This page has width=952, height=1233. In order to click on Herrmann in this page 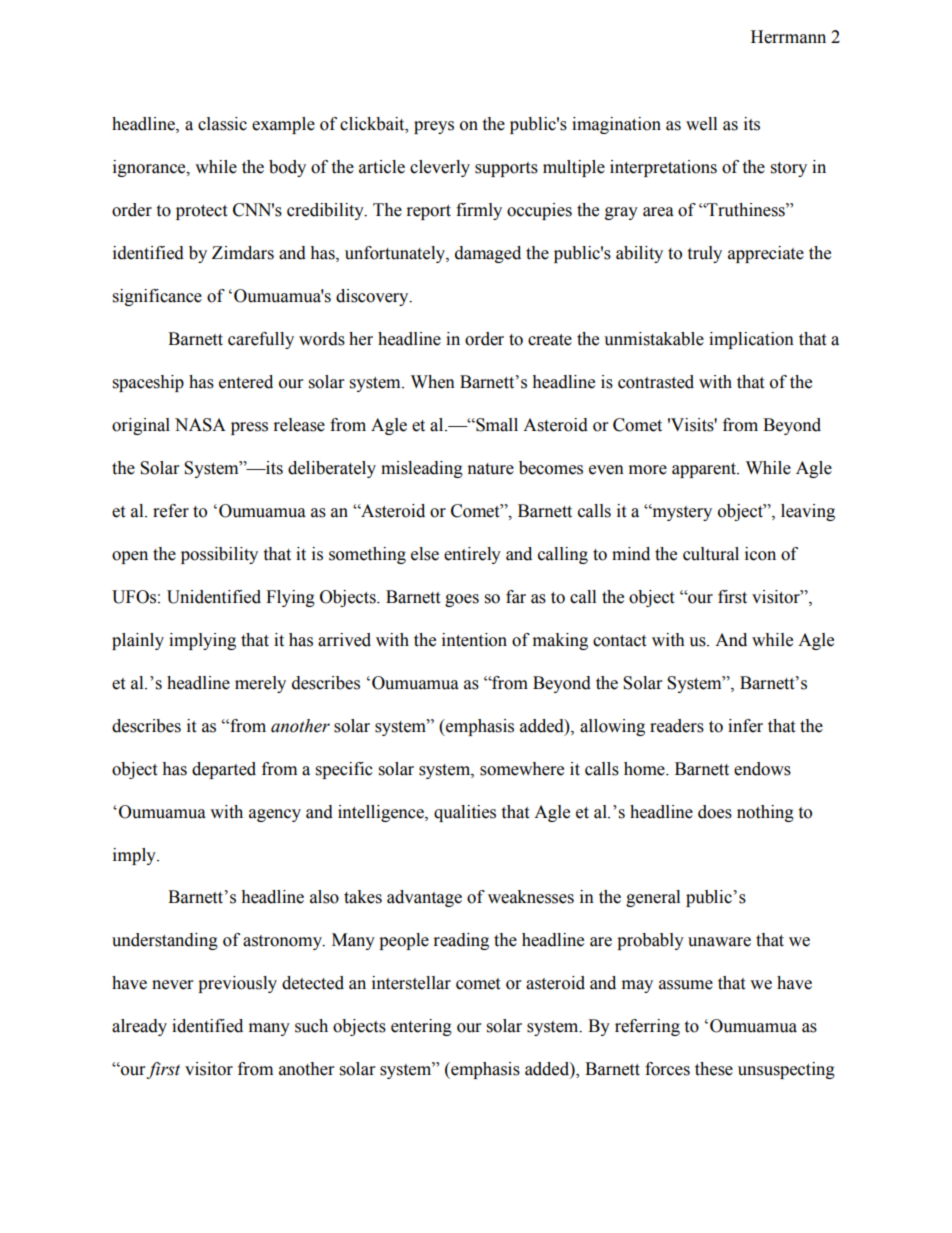, I will do `click(788, 37)`.
